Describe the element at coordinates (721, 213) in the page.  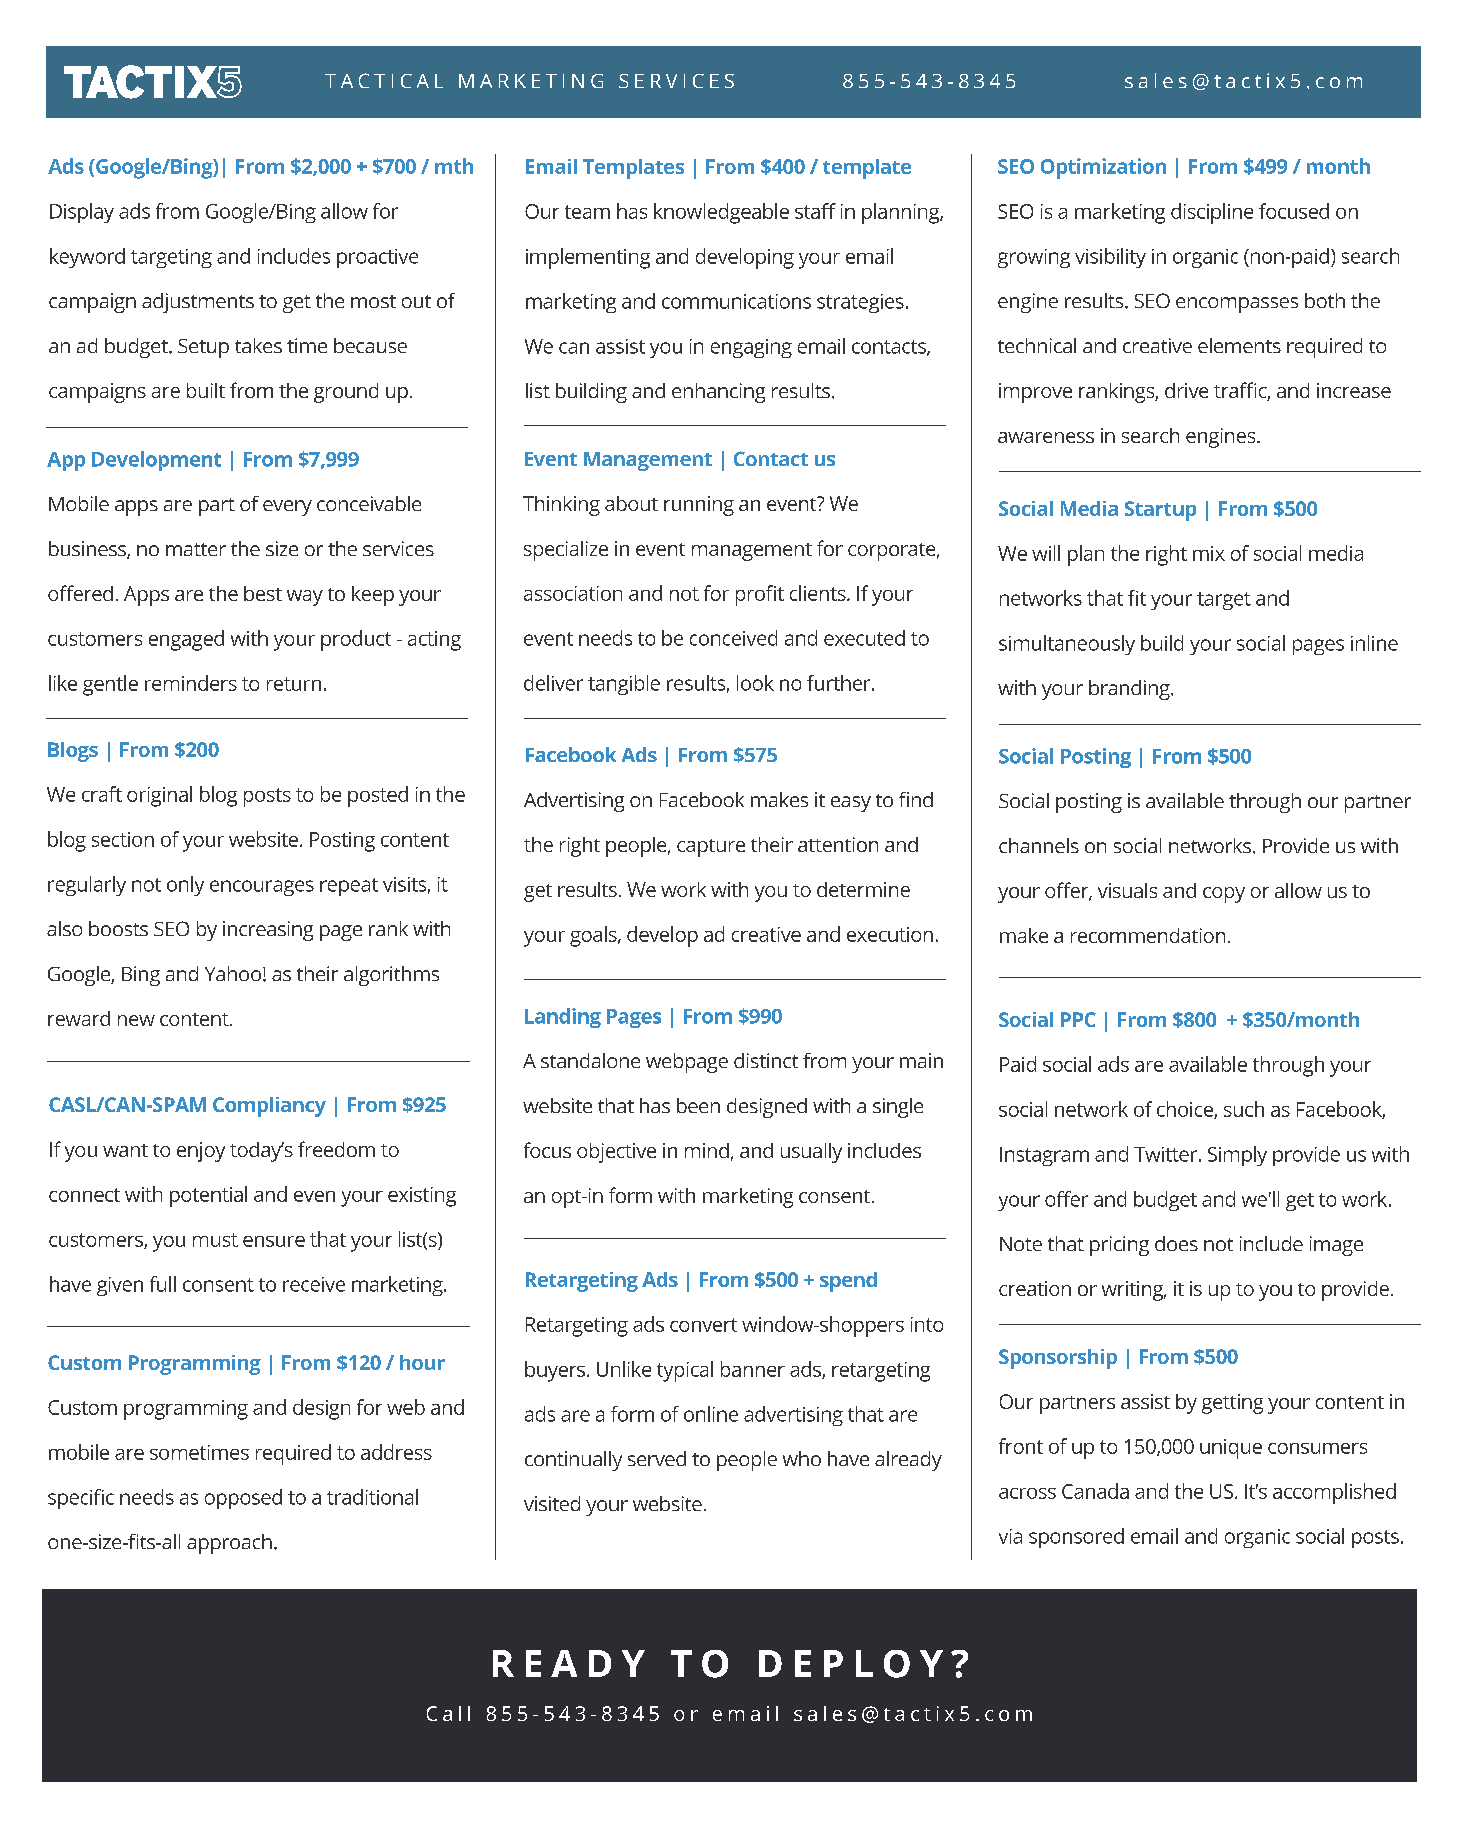
I see `knowledgeable` at that location.
